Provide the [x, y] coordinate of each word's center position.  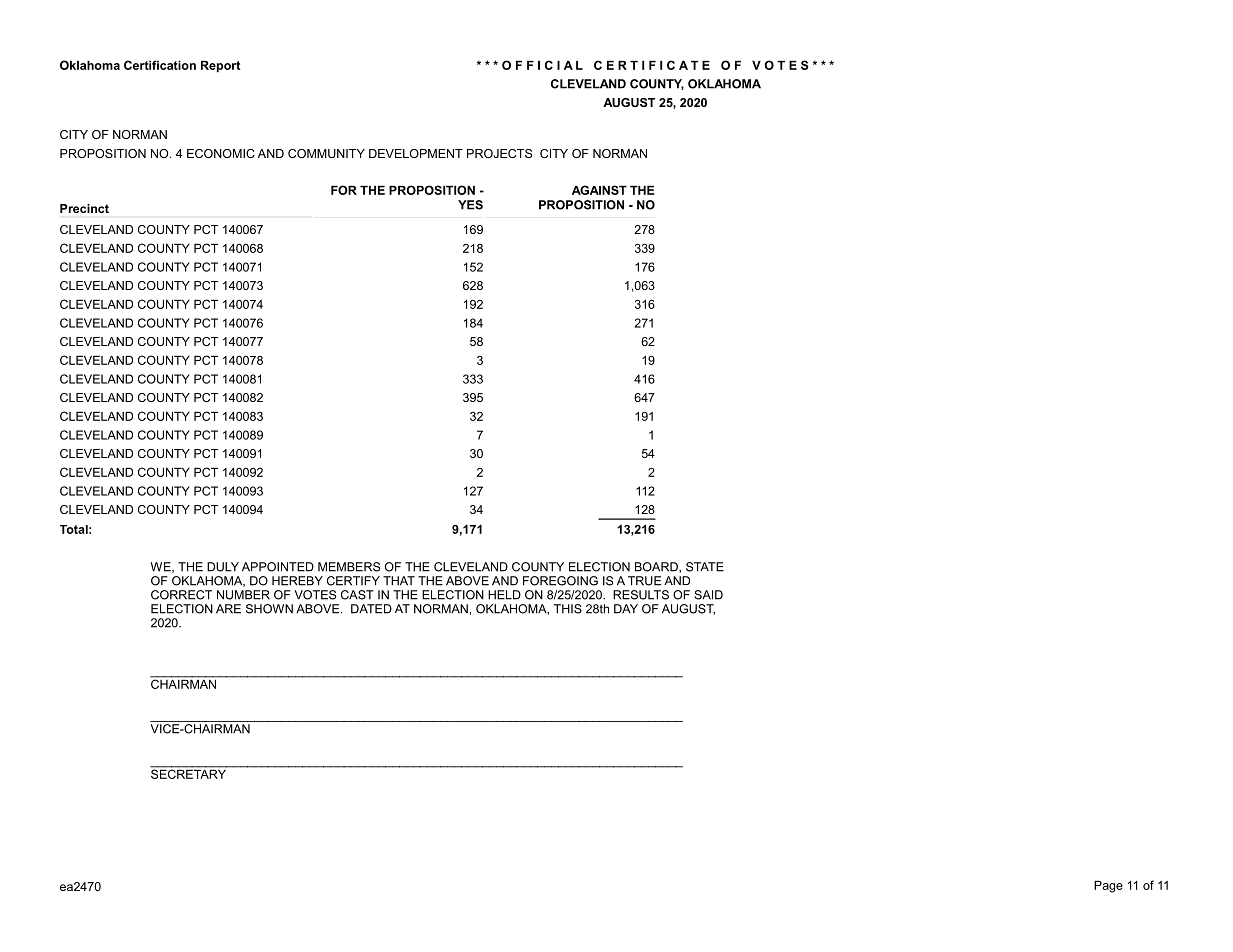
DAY [626, 609]
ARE [228, 609]
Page [1108, 886]
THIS [568, 609]
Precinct [84, 208]
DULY [223, 567]
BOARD [657, 567]
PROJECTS [499, 153]
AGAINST [599, 190]
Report [220, 66]
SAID [708, 595]
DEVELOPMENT [416, 153]
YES [470, 205]
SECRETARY [189, 773]
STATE [705, 567]
